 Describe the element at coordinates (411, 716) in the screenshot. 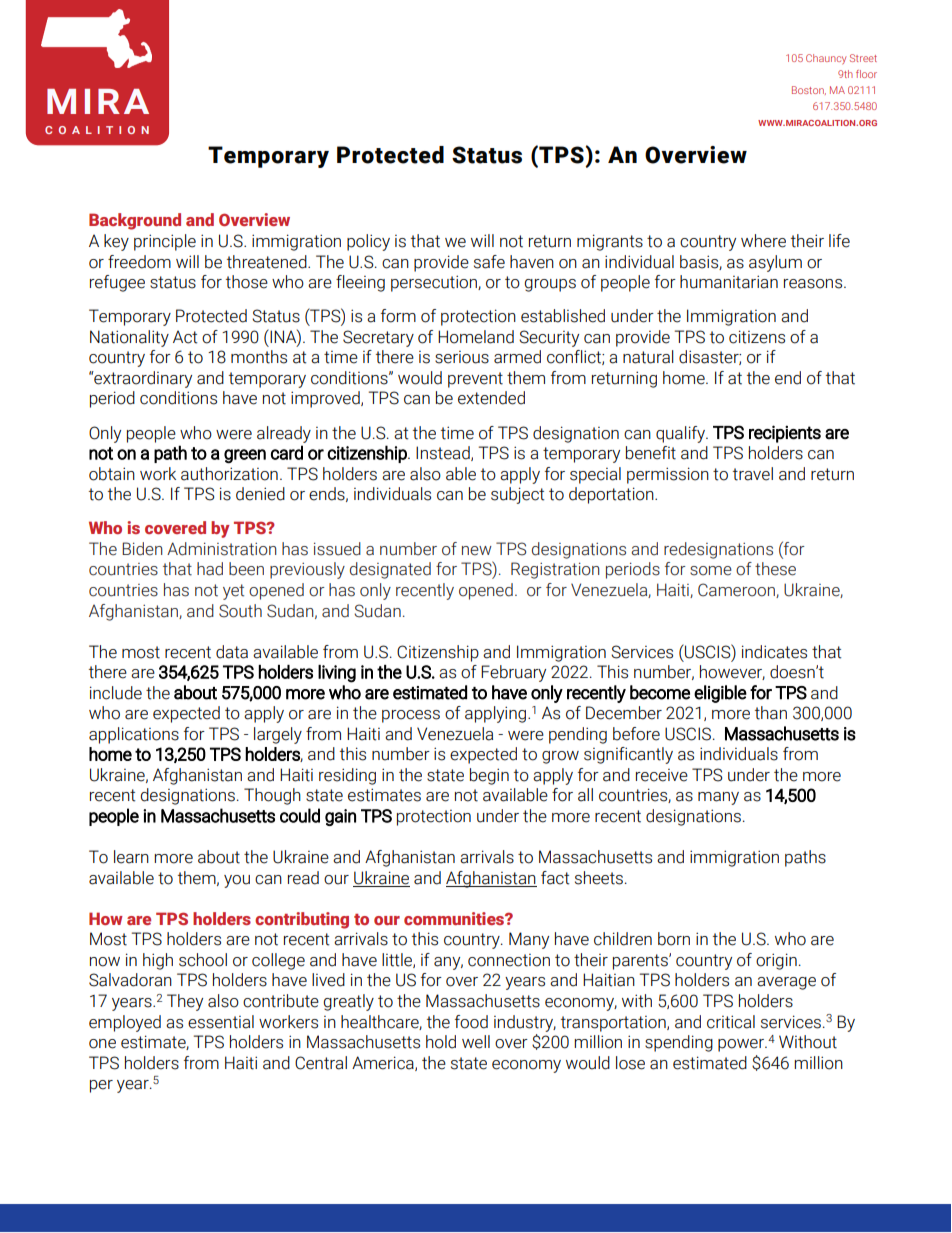

I see `process` at that location.
